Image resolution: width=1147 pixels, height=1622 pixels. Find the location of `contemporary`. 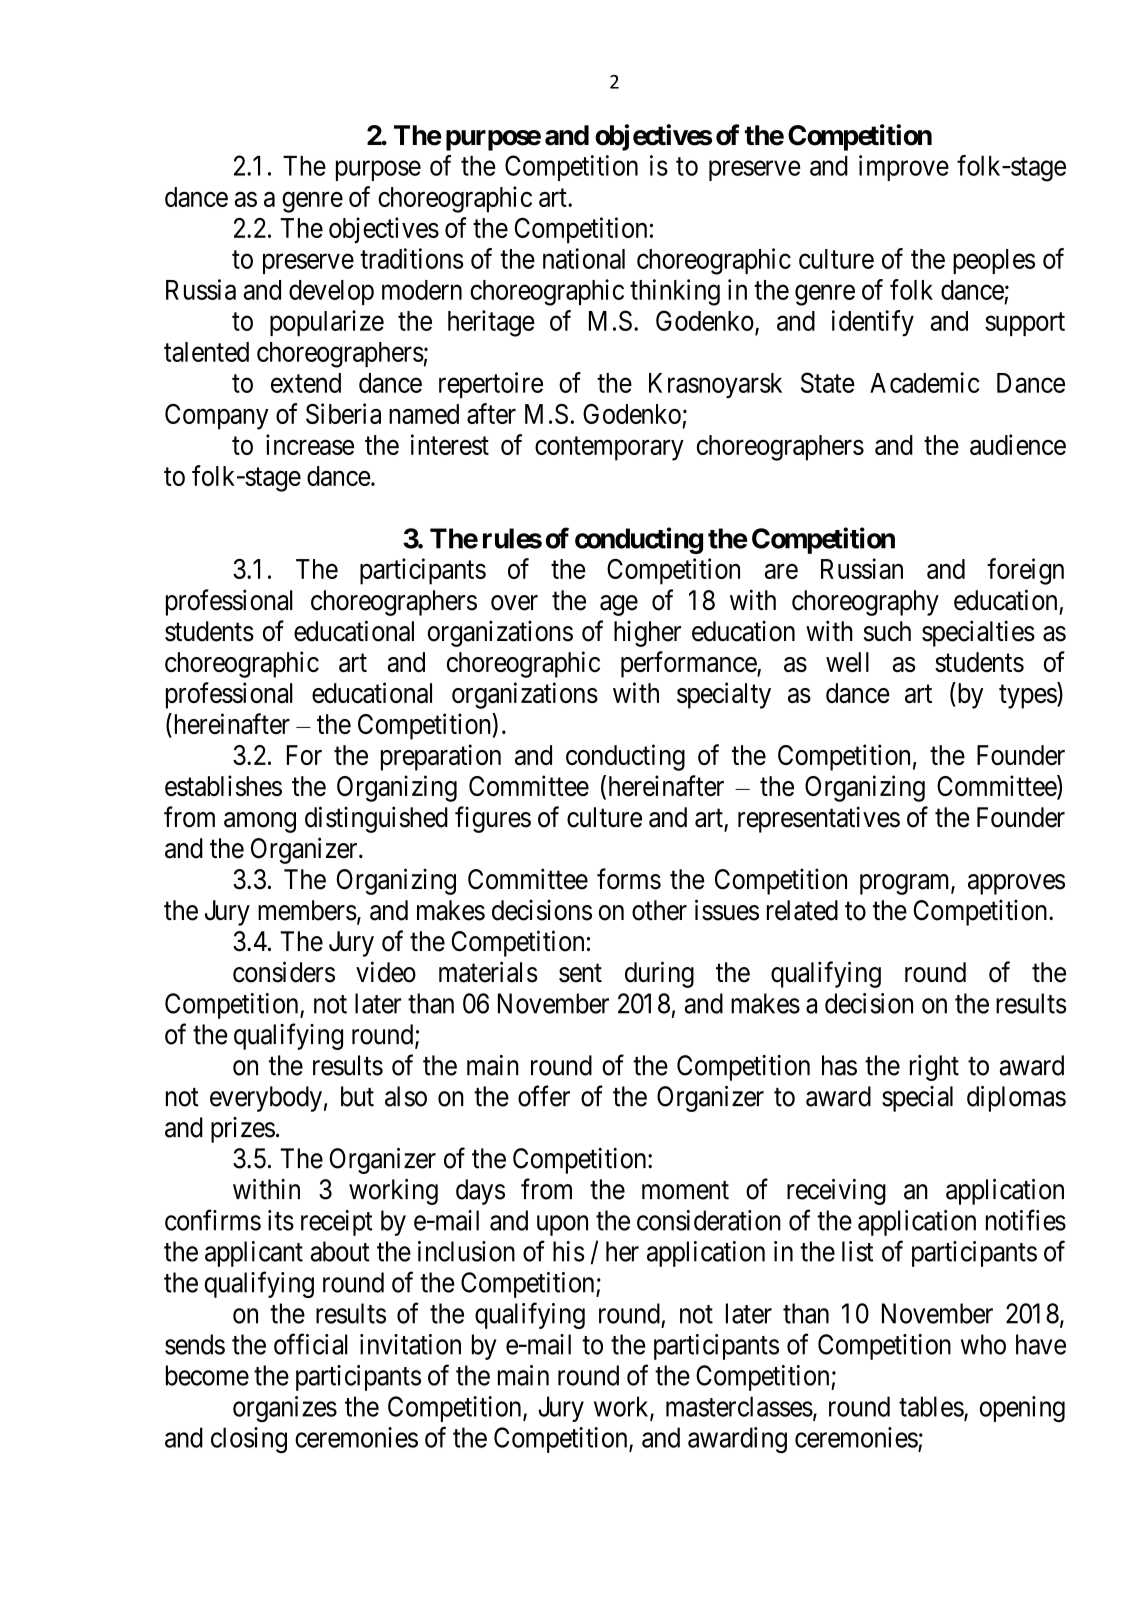

contemporary is located at coordinates (609, 449).
